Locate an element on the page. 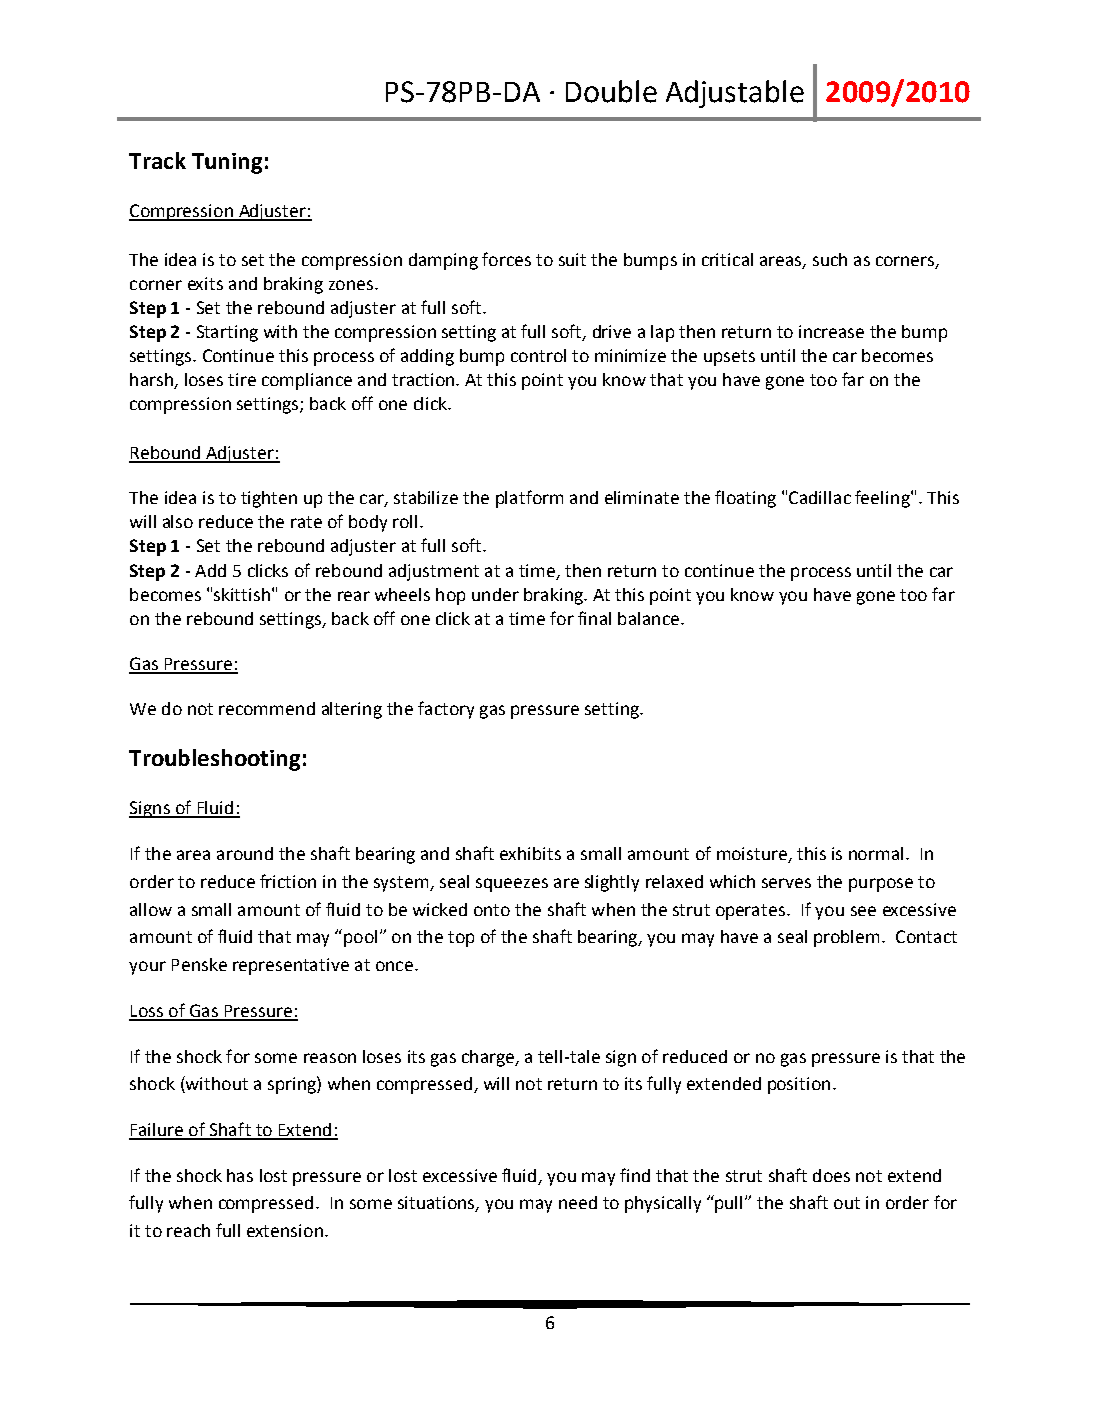 The image size is (1100, 1423). balance is located at coordinates (648, 618).
